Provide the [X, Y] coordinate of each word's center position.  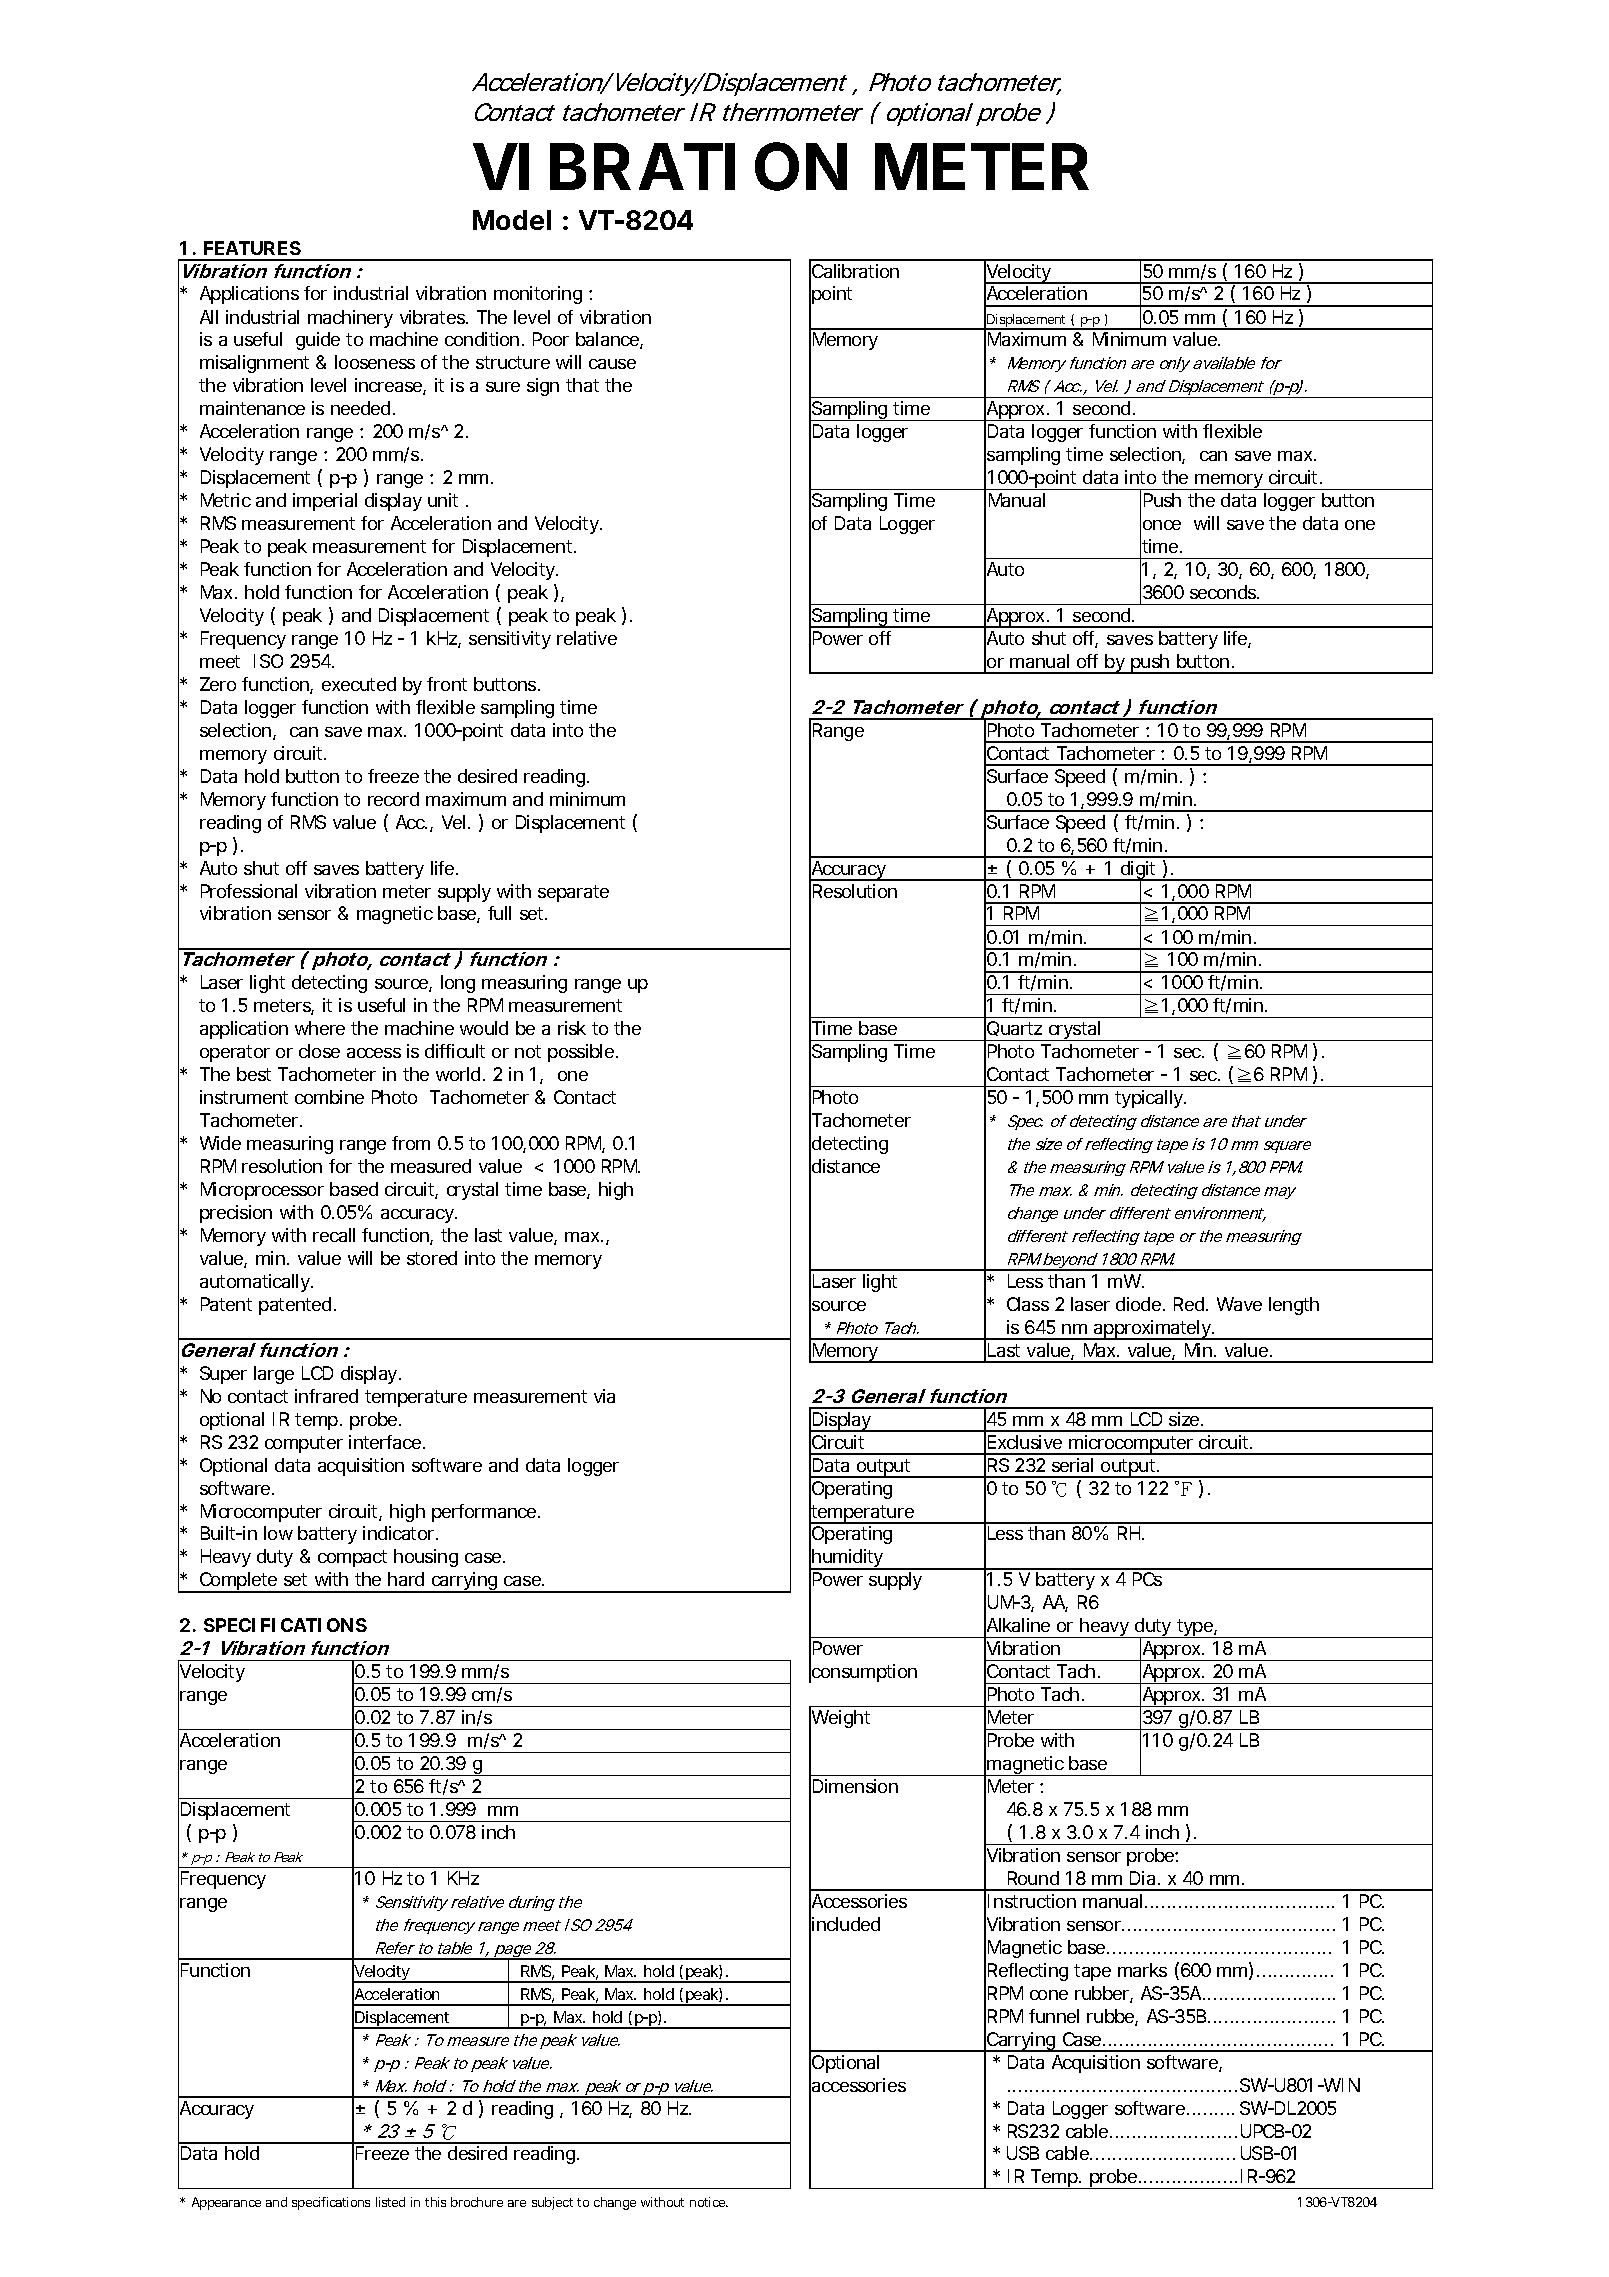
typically [1150, 1099]
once [1162, 525]
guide [318, 341]
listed [390, 2202]
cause [612, 364]
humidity [848, 1559]
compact [352, 1558]
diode [1138, 1304]
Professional [249, 891]
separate [573, 893]
